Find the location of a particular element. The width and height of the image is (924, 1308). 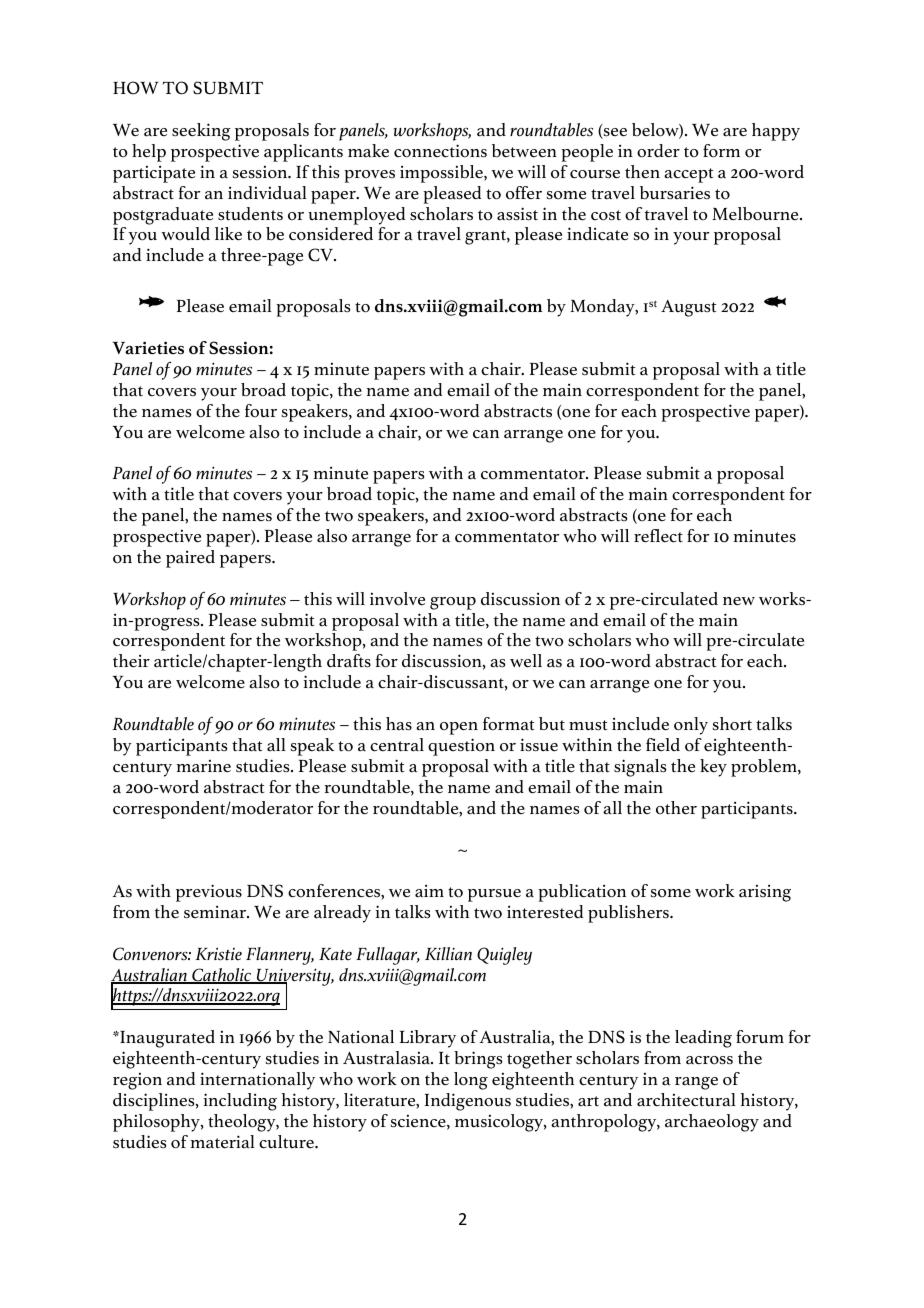

August is located at coordinates (688, 308).
